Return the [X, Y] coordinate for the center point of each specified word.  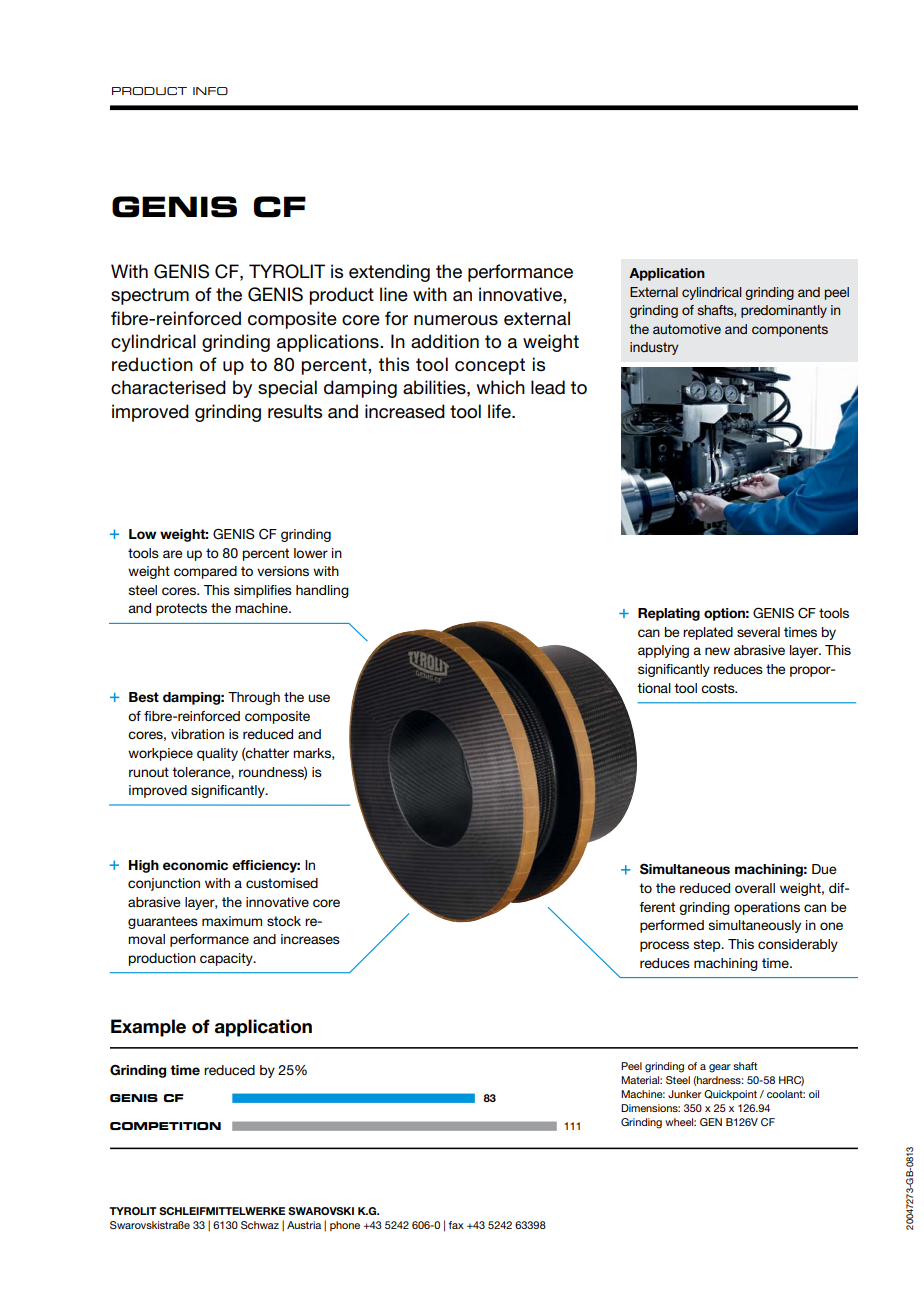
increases [310, 939]
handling [322, 591]
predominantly [784, 311]
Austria [304, 1225]
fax [456, 1225]
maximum [232, 921]
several [758, 632]
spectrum [150, 296]
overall [755, 888]
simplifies [263, 591]
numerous [456, 320]
